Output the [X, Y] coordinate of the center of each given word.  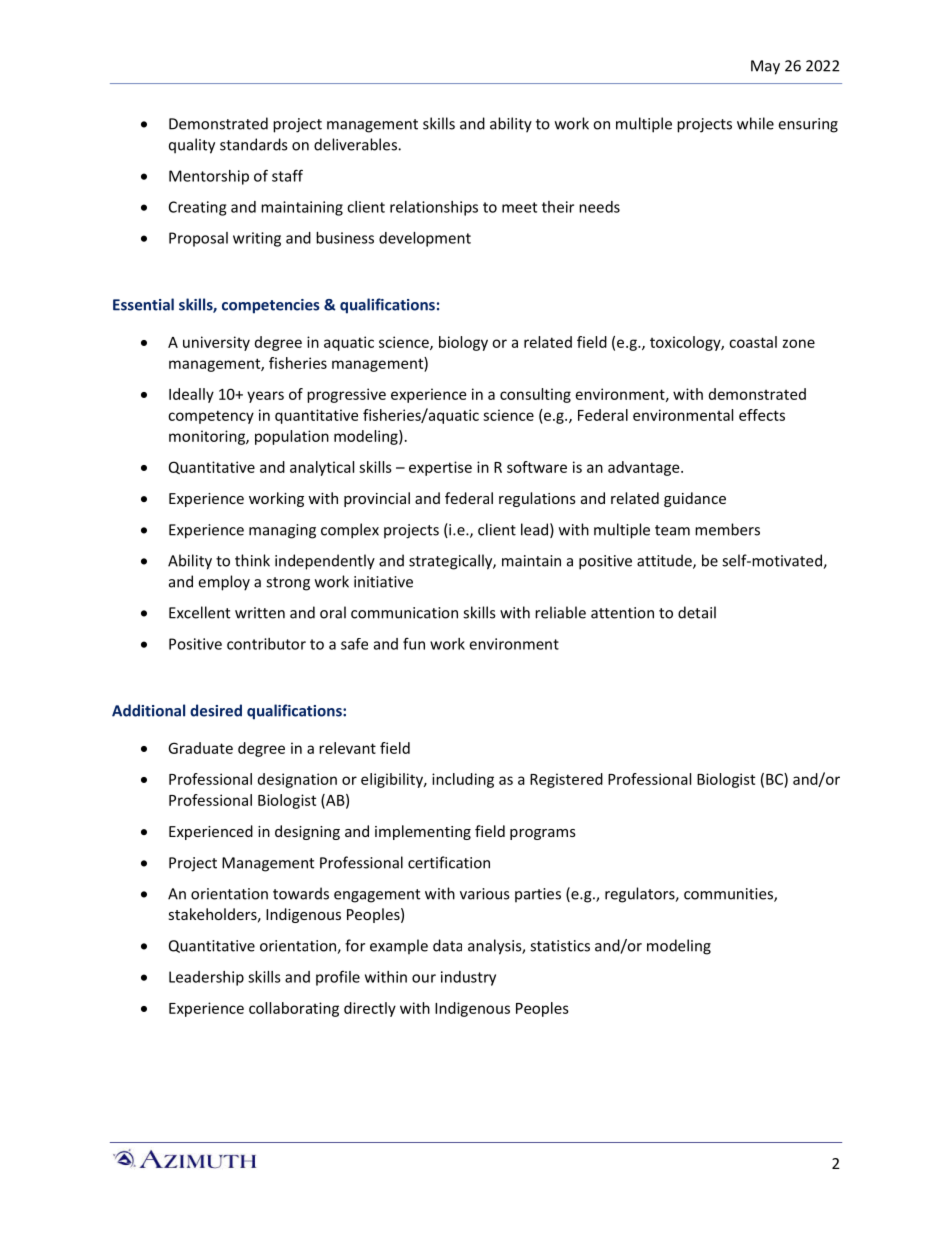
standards [253, 144]
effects [762, 415]
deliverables [356, 144]
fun [414, 643]
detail [697, 612]
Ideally [191, 395]
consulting [535, 395]
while [755, 123]
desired [216, 710]
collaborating [294, 1009]
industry [468, 978]
